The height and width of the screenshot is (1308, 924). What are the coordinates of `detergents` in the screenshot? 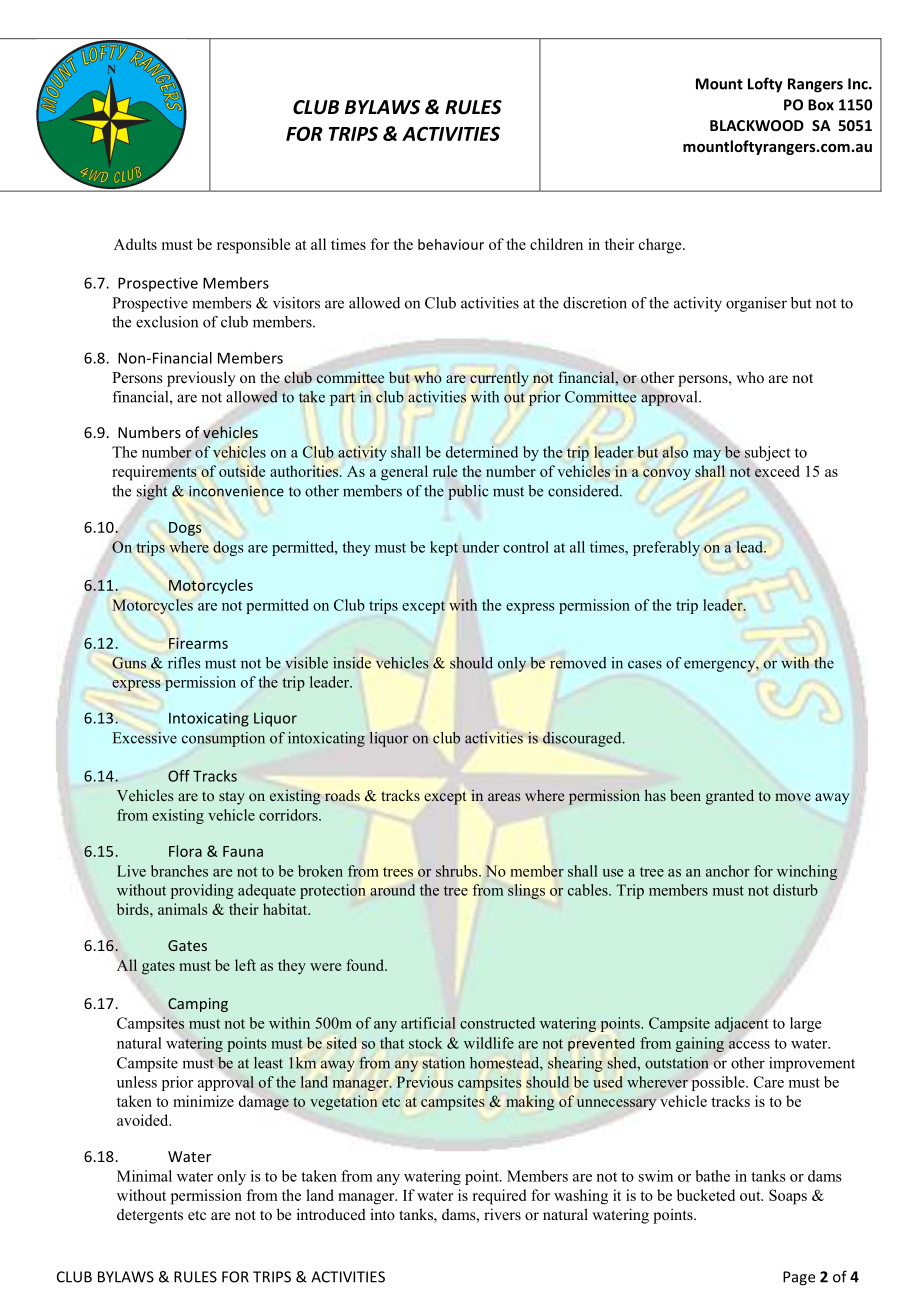 It's located at (150, 1216).
